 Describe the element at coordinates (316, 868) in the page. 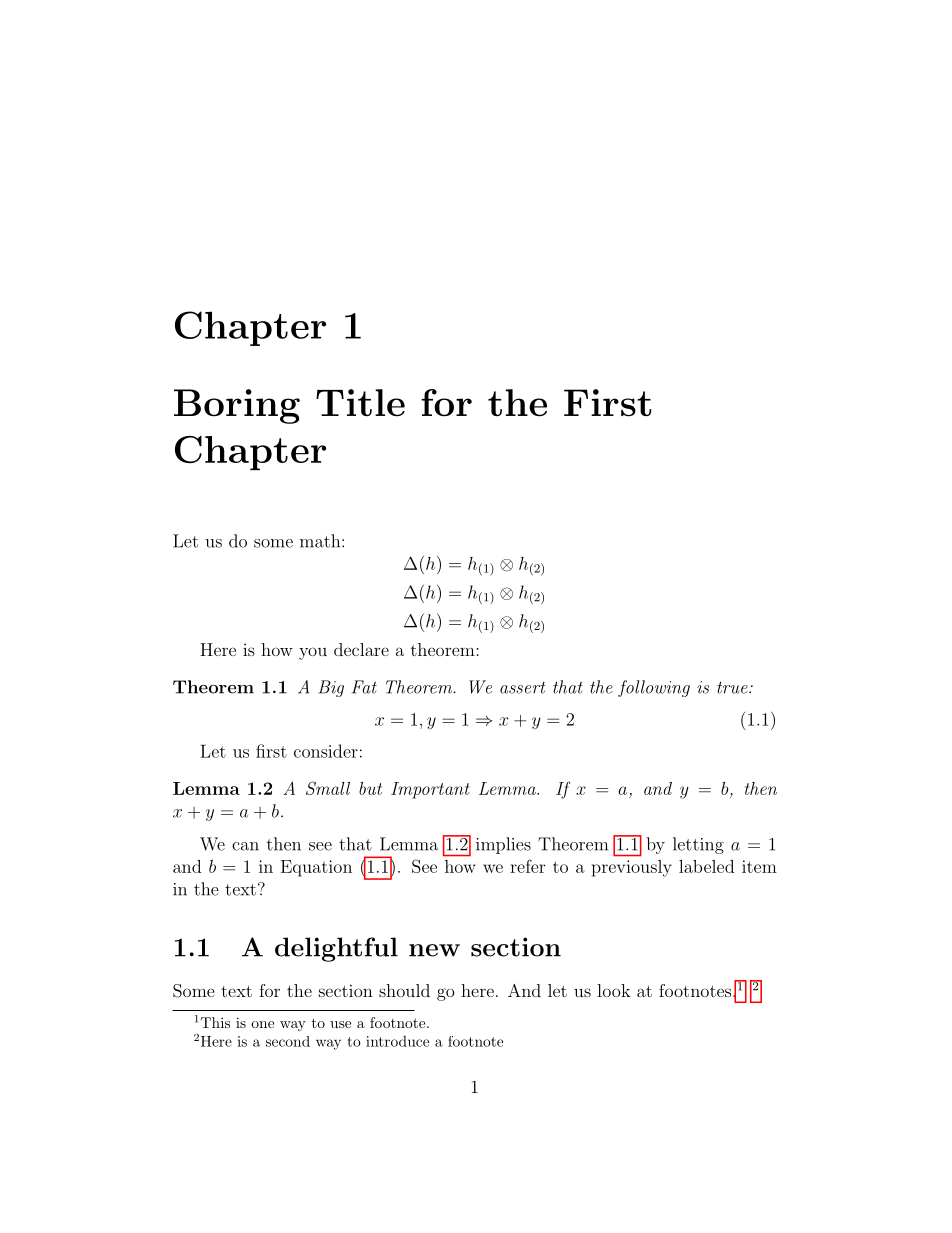

I see `Equation` at that location.
